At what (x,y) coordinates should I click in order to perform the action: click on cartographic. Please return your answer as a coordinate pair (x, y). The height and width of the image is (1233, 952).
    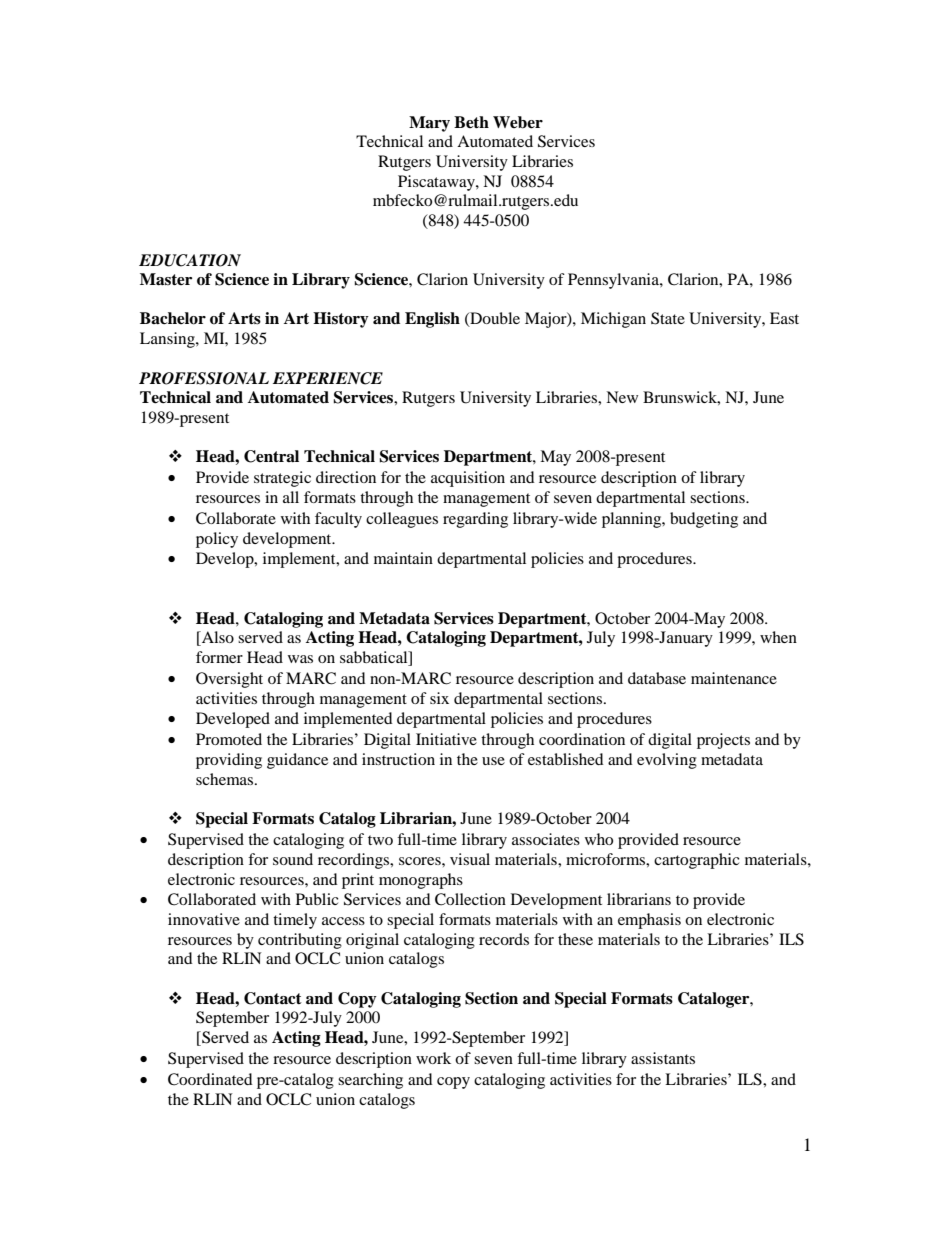
    Looking at the image, I should click on (697, 861).
